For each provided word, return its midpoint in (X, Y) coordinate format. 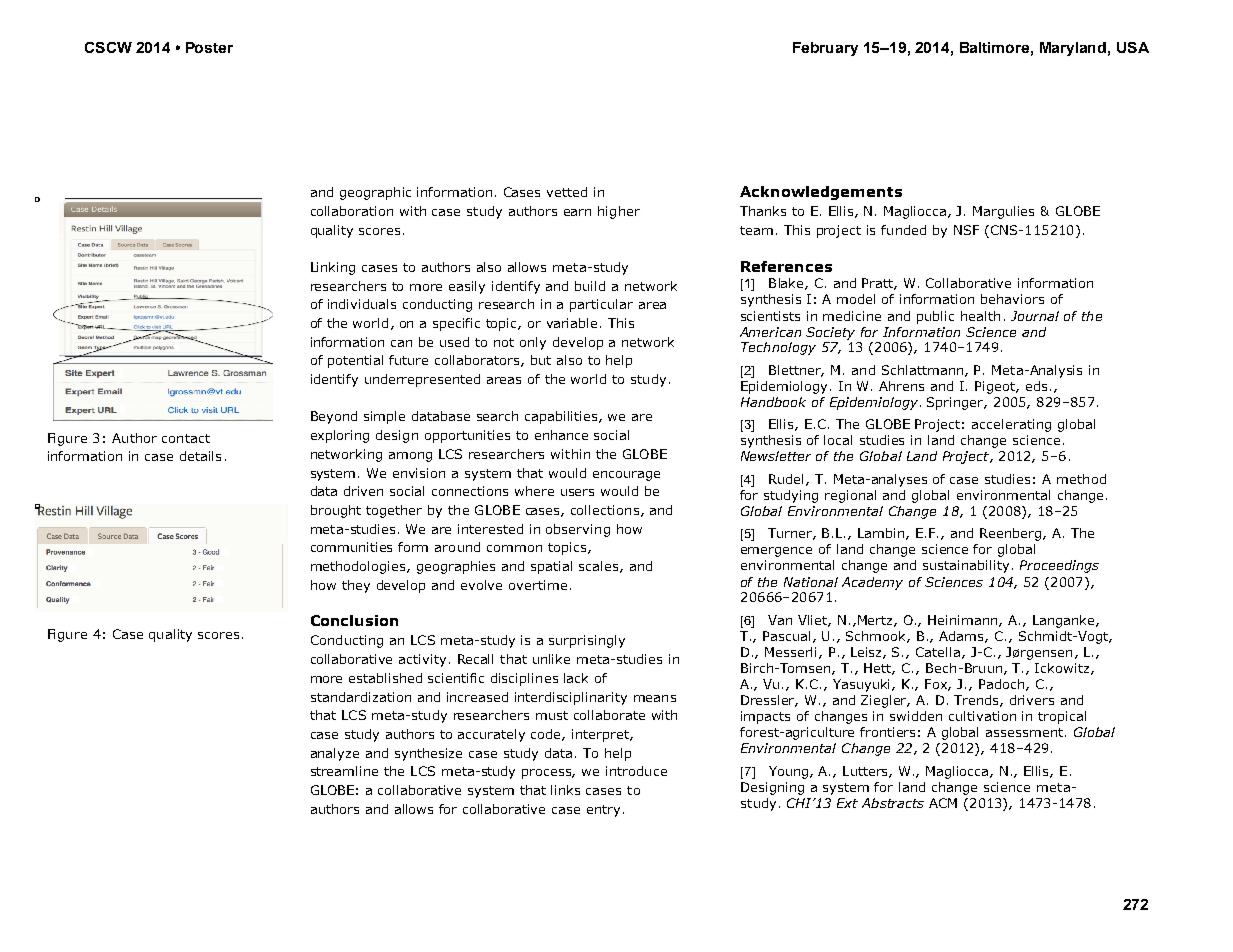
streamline (344, 771)
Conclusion (354, 620)
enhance (561, 435)
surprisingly (587, 641)
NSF (966, 230)
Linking (333, 268)
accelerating (1011, 425)
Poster (209, 47)
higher (619, 212)
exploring (340, 436)
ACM (943, 803)
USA (1133, 47)
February (825, 49)
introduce (636, 771)
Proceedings (1059, 566)
